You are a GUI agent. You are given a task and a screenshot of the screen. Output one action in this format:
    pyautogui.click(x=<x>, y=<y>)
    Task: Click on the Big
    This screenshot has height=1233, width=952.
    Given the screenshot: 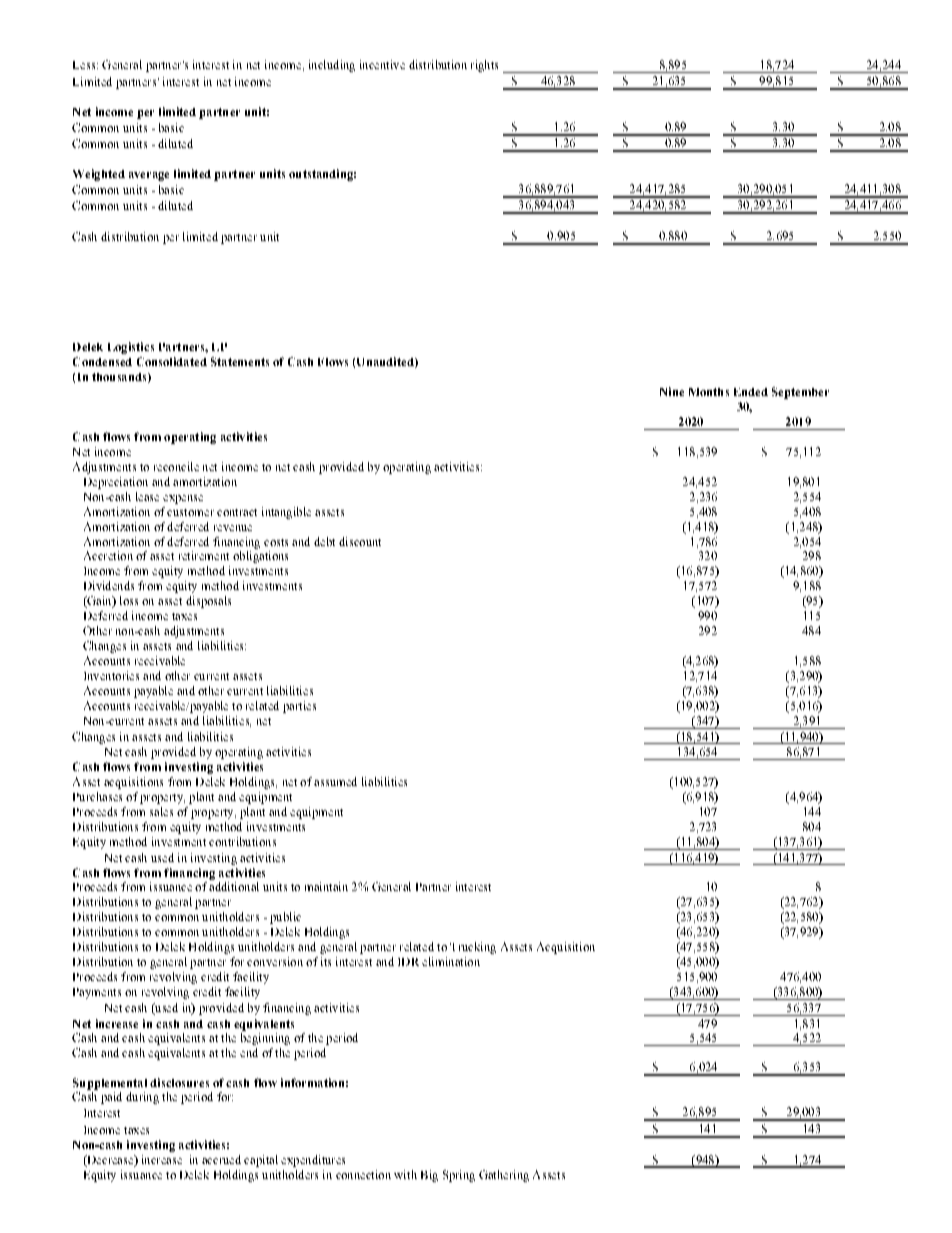 What is the action you would take?
    pyautogui.click(x=429, y=1176)
